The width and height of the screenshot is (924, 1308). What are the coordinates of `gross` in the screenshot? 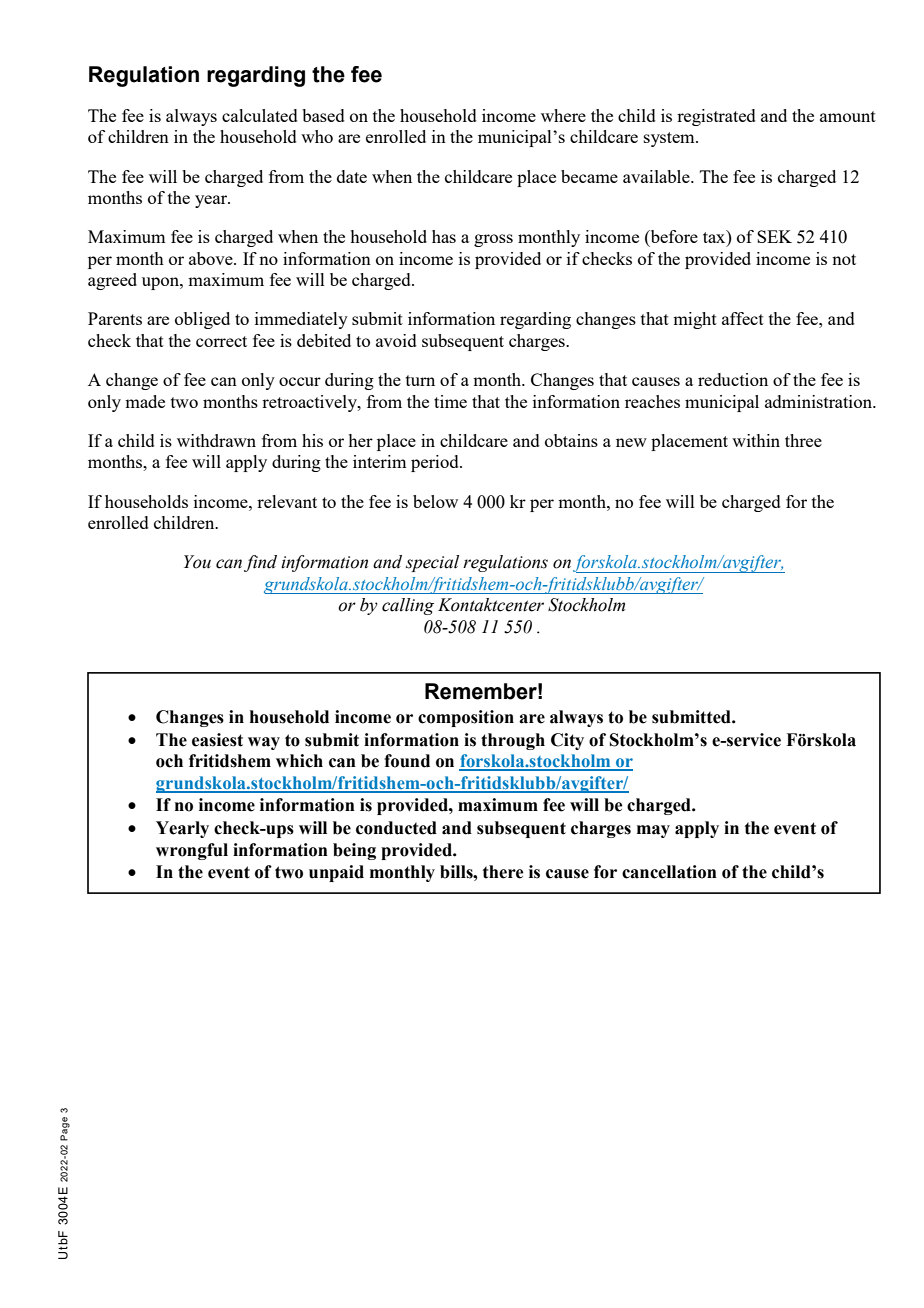 It's located at (493, 240).
